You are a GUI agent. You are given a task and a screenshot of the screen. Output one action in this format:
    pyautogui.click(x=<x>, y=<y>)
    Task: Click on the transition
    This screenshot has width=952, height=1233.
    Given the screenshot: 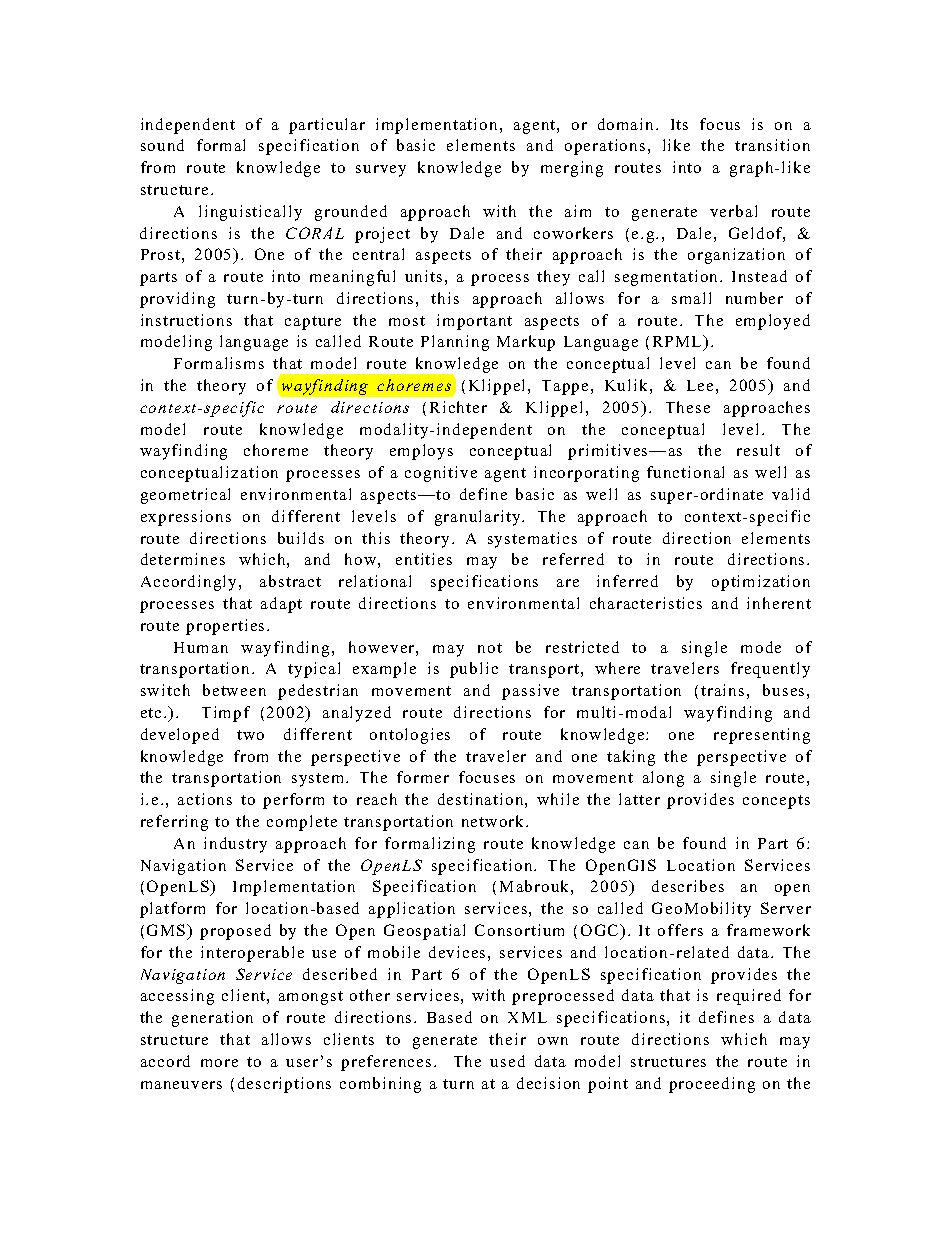 What is the action you would take?
    pyautogui.click(x=772, y=145)
